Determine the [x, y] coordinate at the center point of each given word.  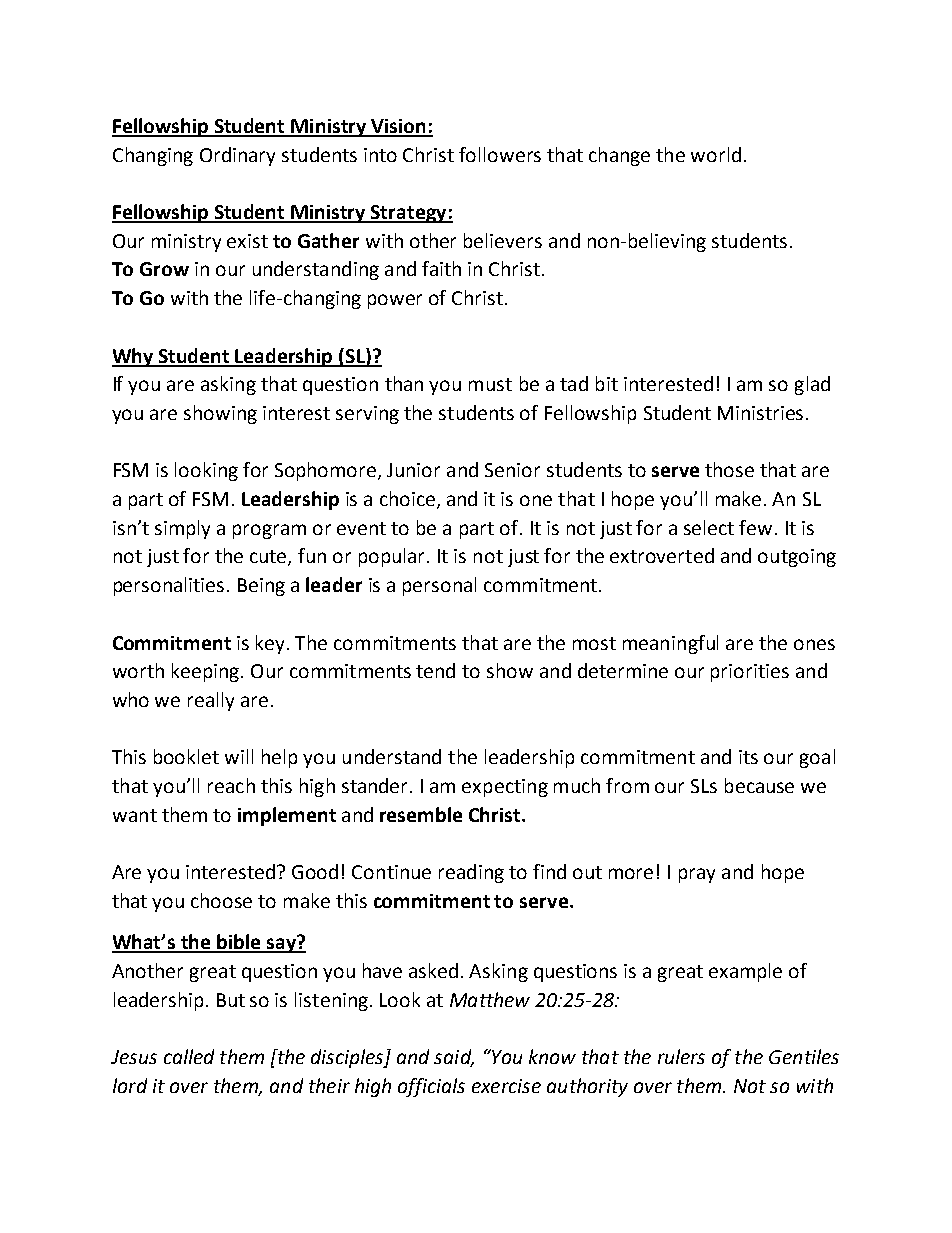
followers [500, 154]
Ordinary [237, 156]
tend [435, 670]
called [189, 1056]
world [716, 154]
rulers [681, 1056]
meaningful [670, 644]
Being [261, 587]
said [453, 1058]
